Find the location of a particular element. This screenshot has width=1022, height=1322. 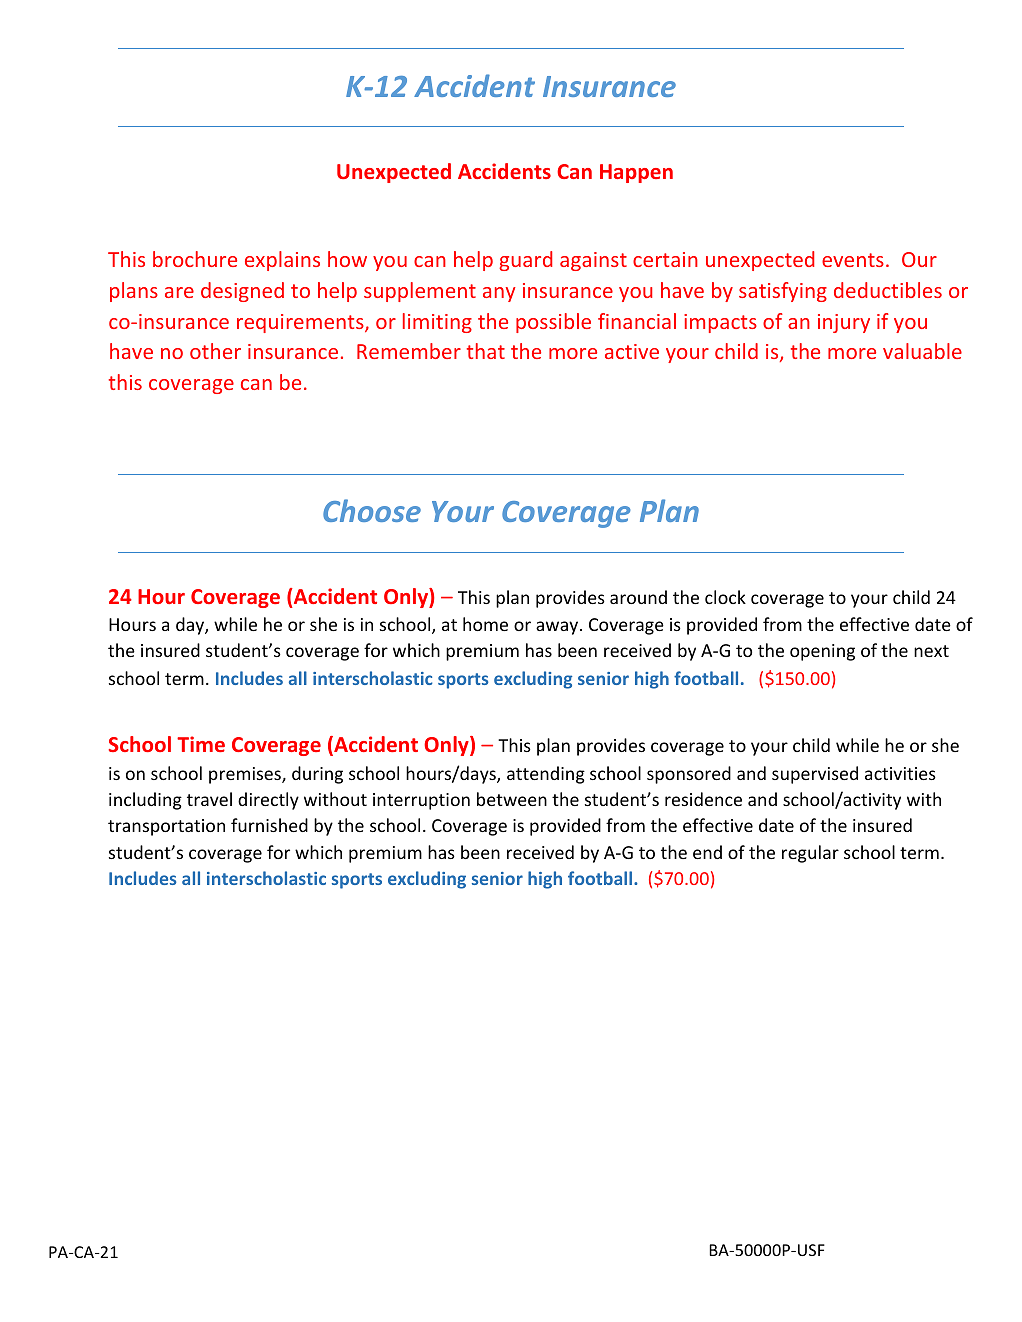

between is located at coordinates (512, 799).
